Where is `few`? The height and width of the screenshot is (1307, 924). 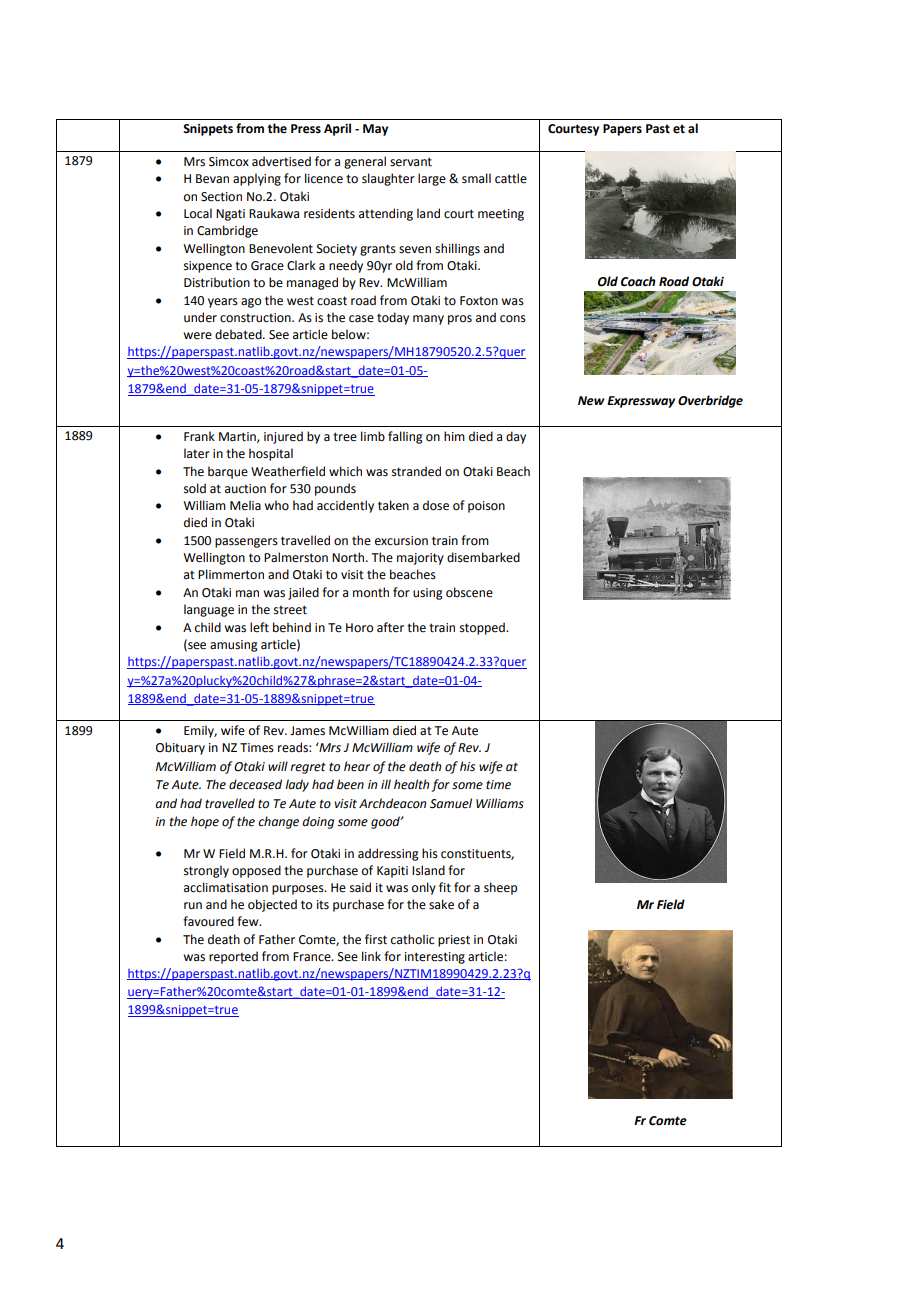
few is located at coordinates (249, 921).
